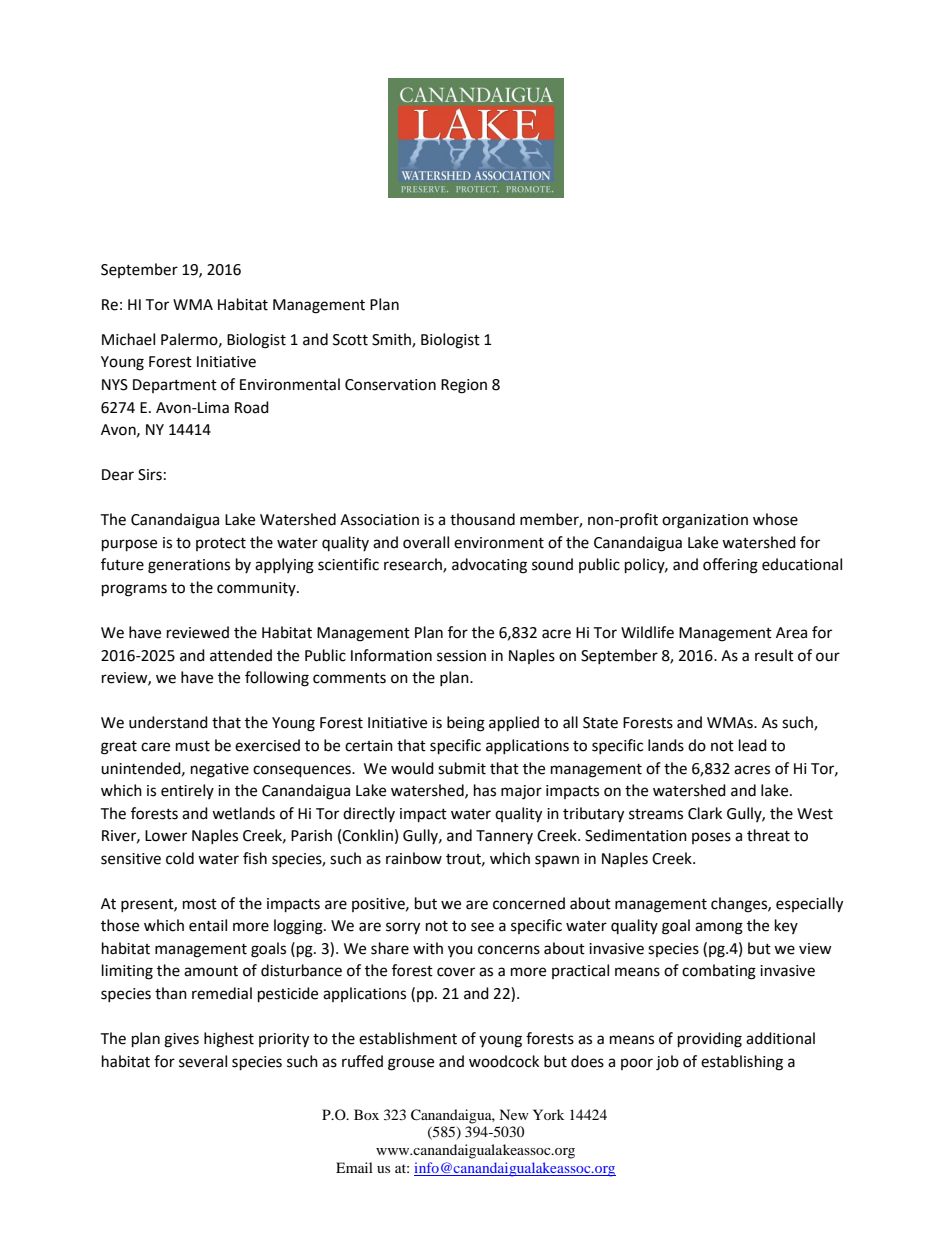  What do you see at coordinates (730, 566) in the screenshot?
I see `offering` at bounding box center [730, 566].
